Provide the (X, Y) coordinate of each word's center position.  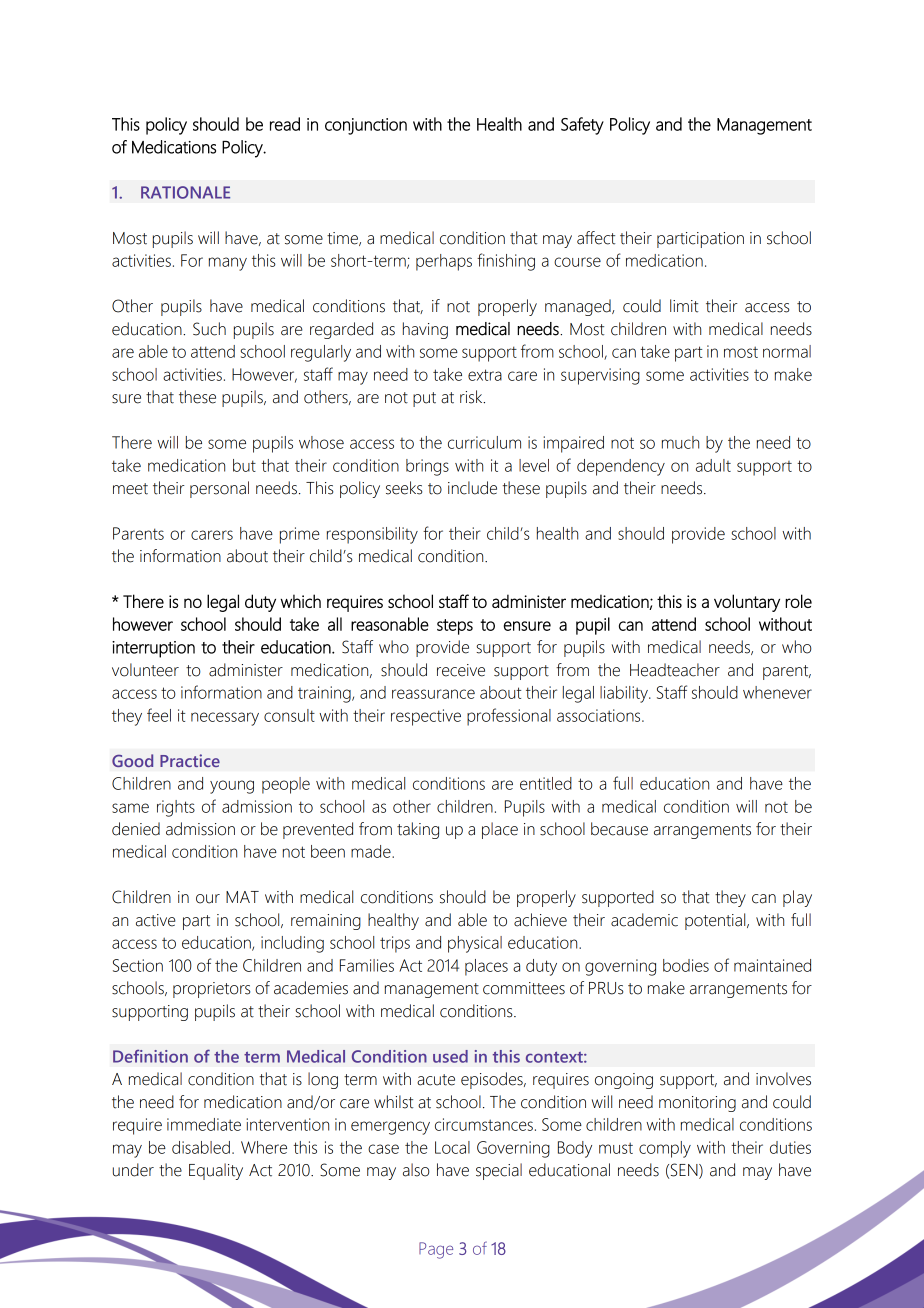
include (472, 488)
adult (713, 465)
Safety (582, 126)
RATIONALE (185, 192)
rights (176, 808)
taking (418, 830)
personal (219, 489)
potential (716, 921)
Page (436, 1250)
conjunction (366, 126)
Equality (216, 1171)
